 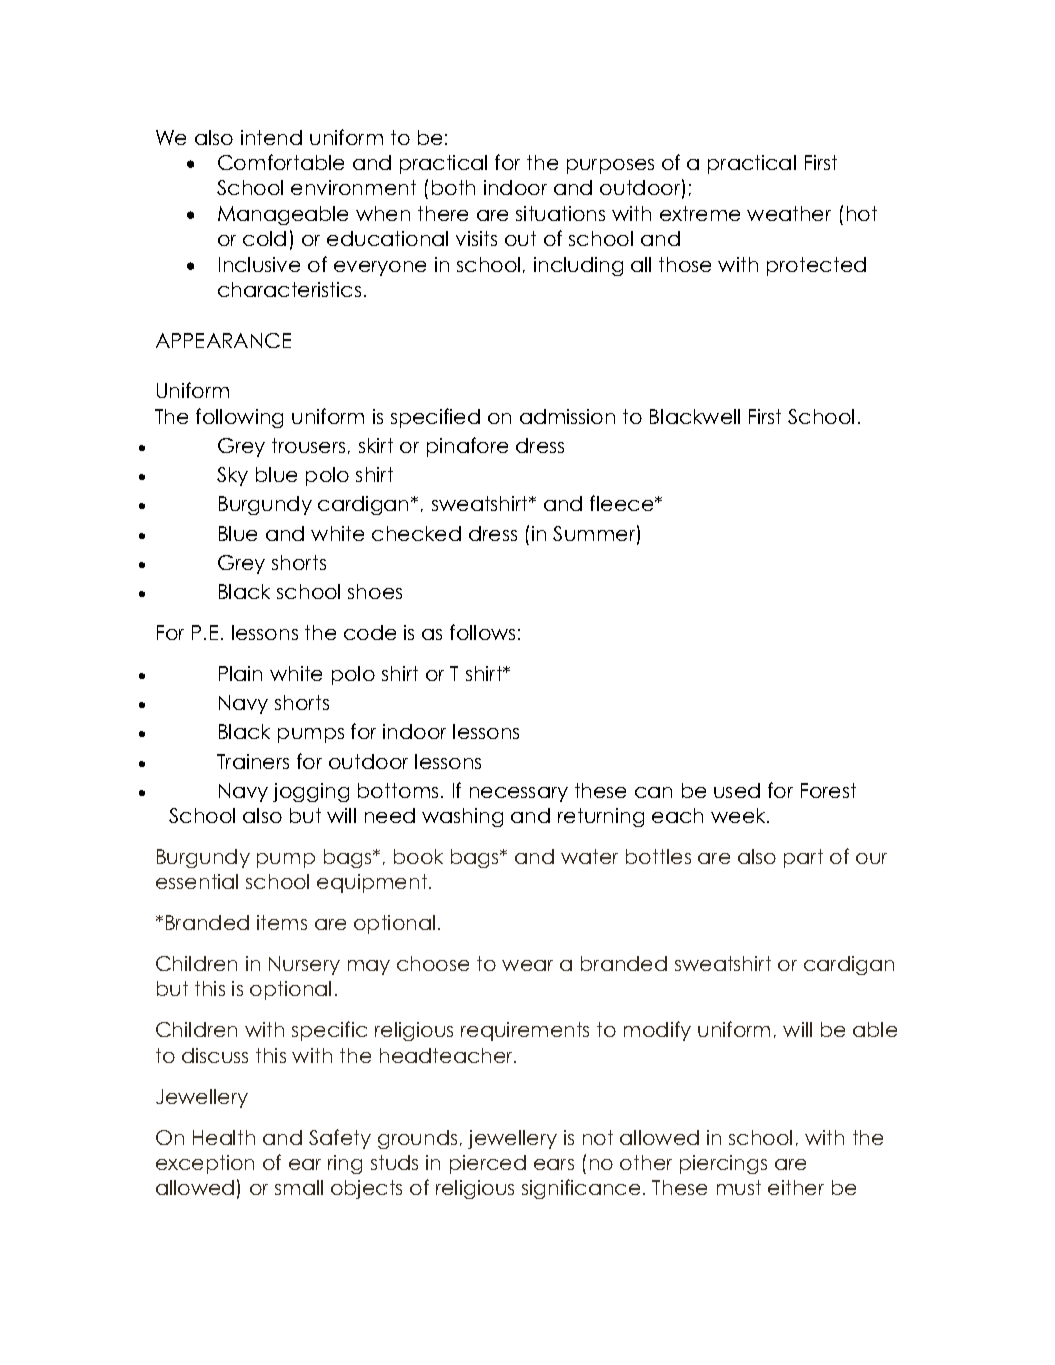 I want to click on shoes, so click(x=375, y=591).
